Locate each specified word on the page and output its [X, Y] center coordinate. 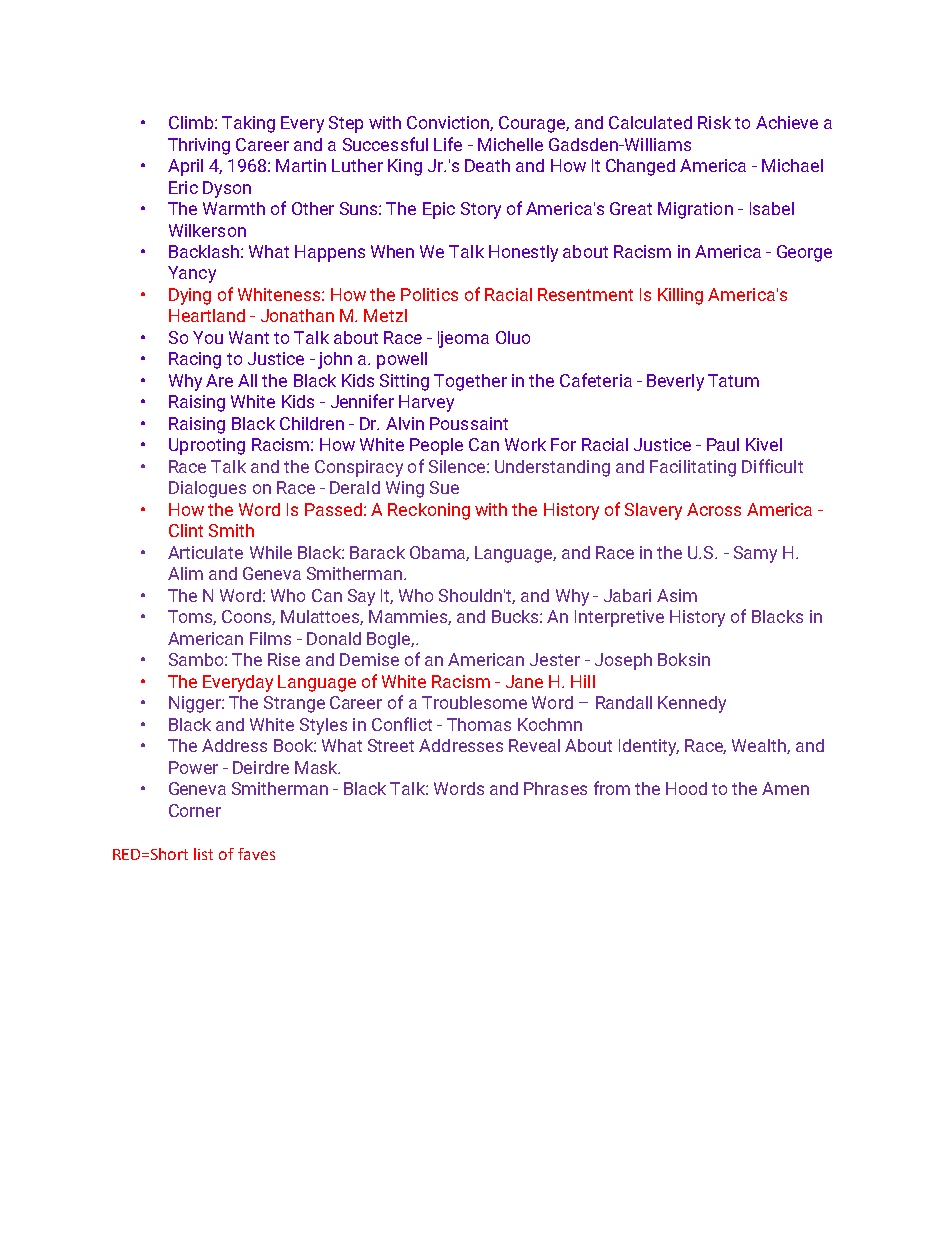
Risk [714, 122]
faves [256, 854]
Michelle [510, 144]
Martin [301, 165]
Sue [444, 487]
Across [714, 509]
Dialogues [207, 489]
